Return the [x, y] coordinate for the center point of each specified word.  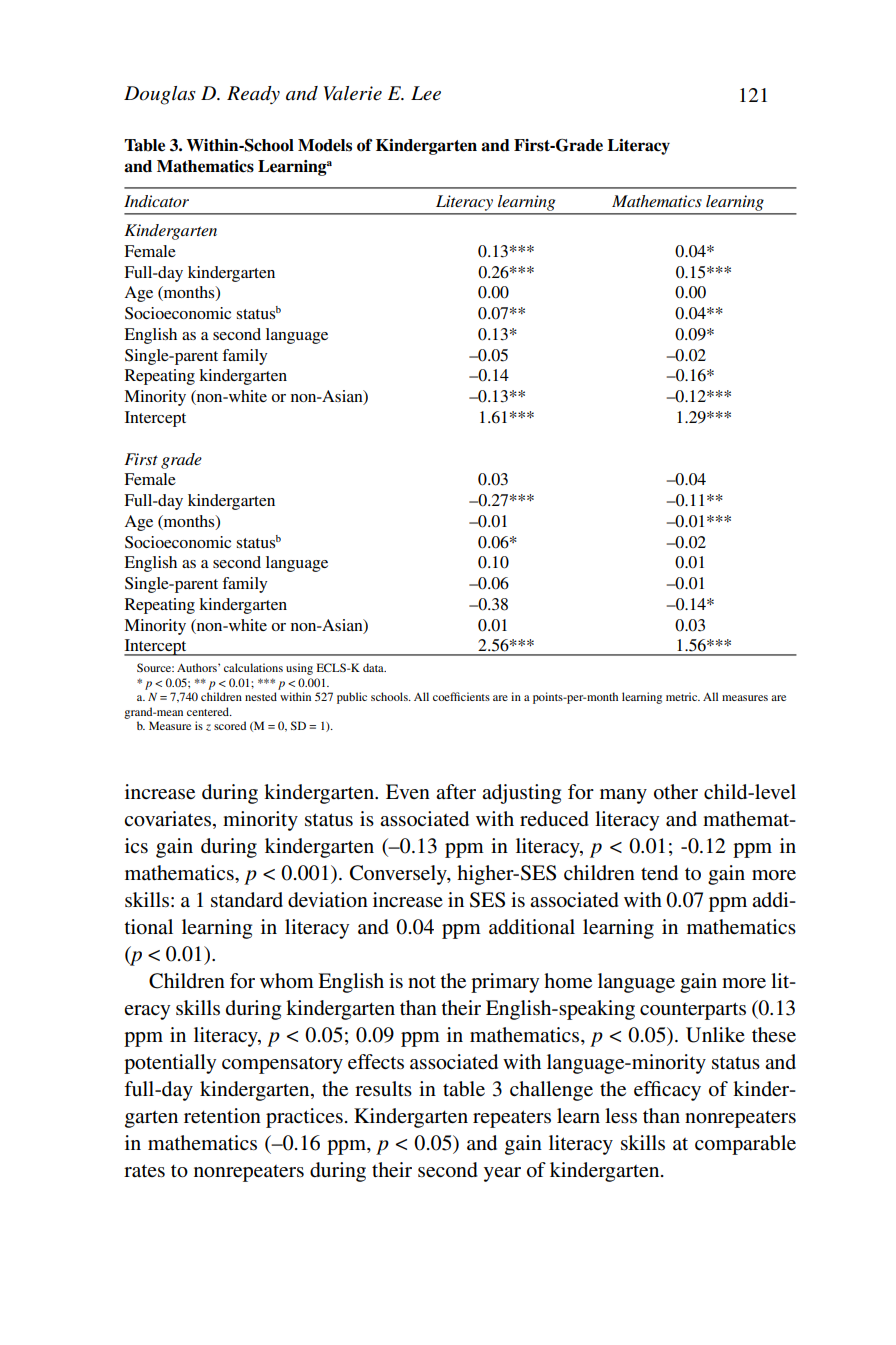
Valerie [352, 93]
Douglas [160, 95]
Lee [426, 93]
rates [144, 1171]
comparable [745, 1145]
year [502, 1174]
